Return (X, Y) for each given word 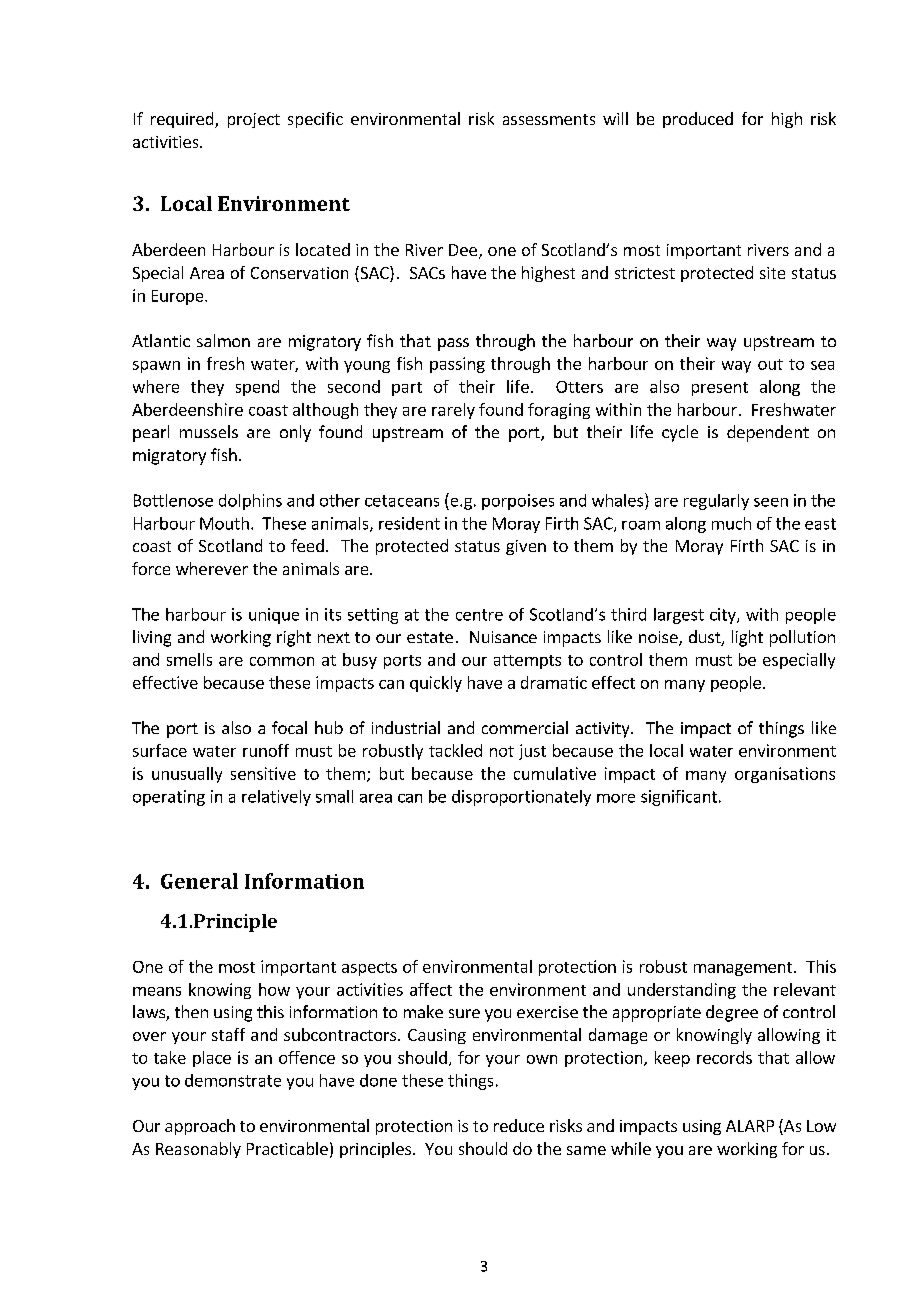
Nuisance (503, 637)
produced (698, 120)
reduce (519, 1125)
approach (200, 1127)
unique (274, 616)
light (747, 638)
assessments (549, 119)
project (254, 120)
